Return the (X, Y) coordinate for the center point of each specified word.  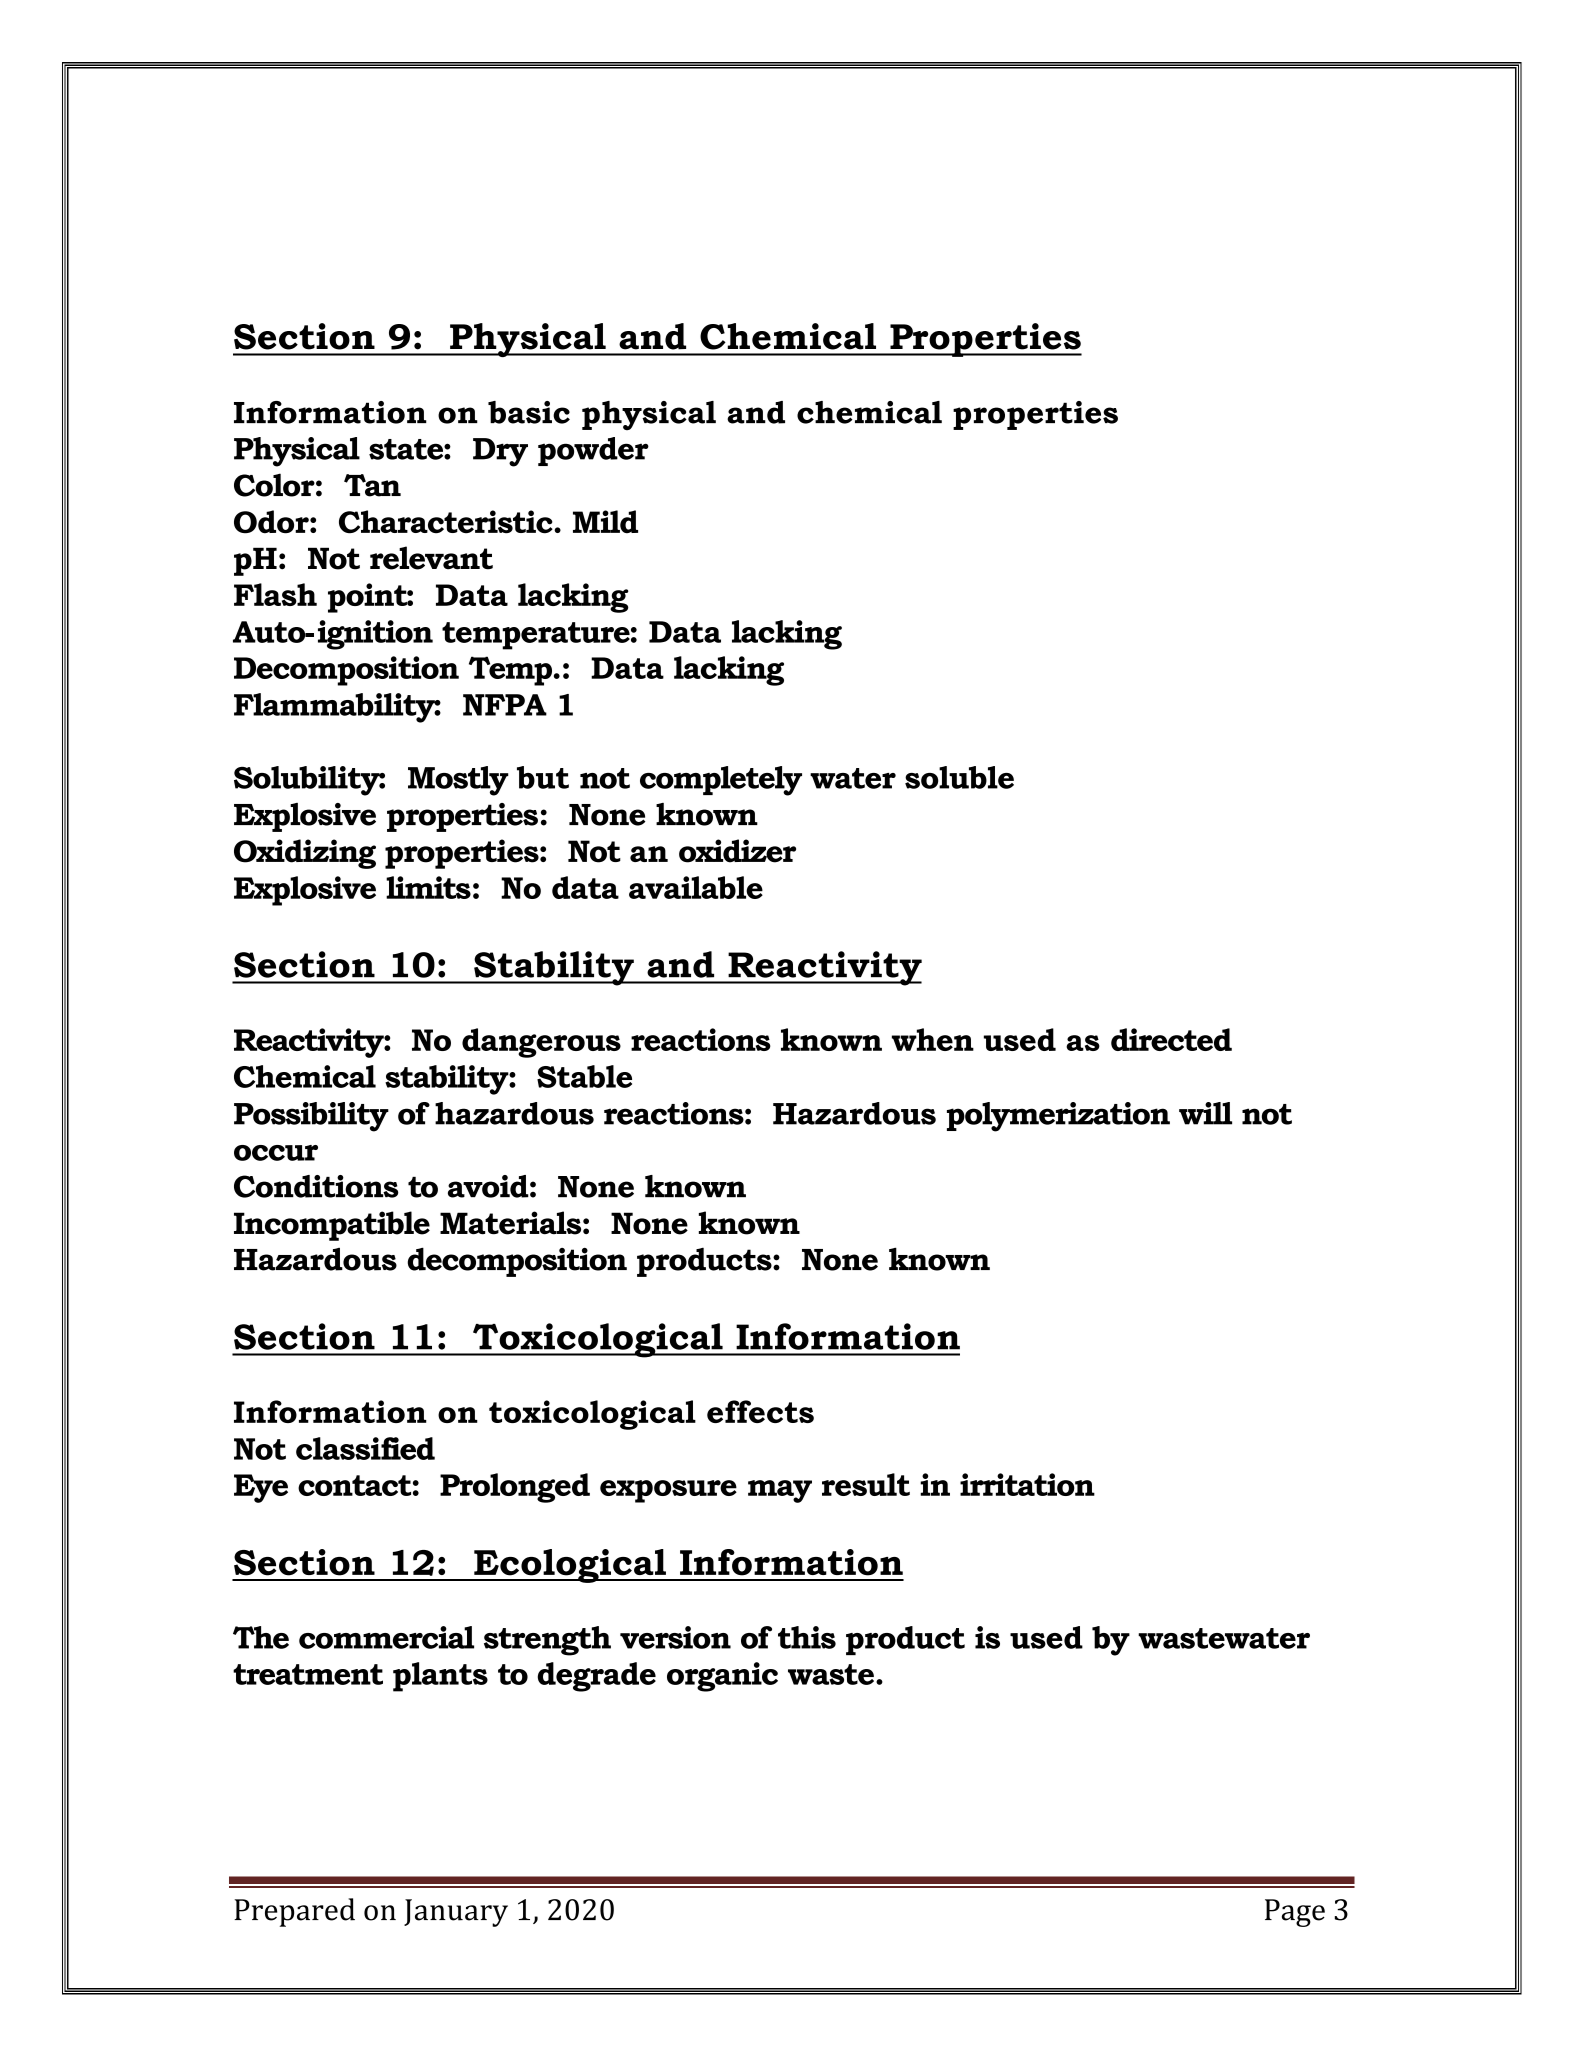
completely (721, 781)
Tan (372, 485)
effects (760, 1411)
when (933, 1039)
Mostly (458, 781)
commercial (386, 1637)
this (807, 1637)
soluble (959, 777)
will (1205, 1113)
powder (593, 451)
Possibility (311, 1117)
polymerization (1058, 1117)
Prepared (294, 1912)
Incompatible (332, 1226)
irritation (1027, 1484)
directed (1171, 1039)
